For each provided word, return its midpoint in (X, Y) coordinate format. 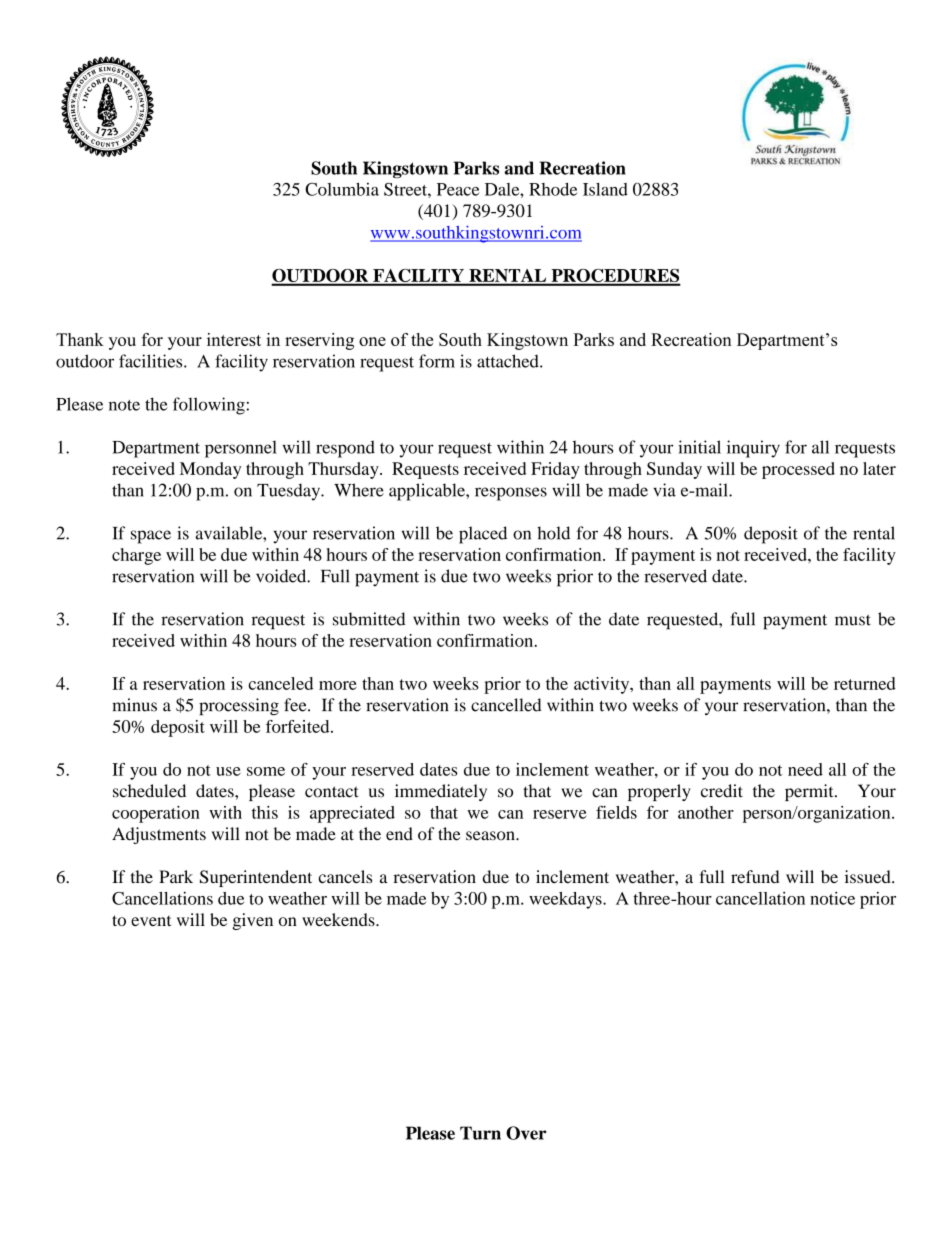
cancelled (506, 705)
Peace (458, 189)
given (253, 921)
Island (605, 189)
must (853, 620)
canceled (280, 683)
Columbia (342, 189)
